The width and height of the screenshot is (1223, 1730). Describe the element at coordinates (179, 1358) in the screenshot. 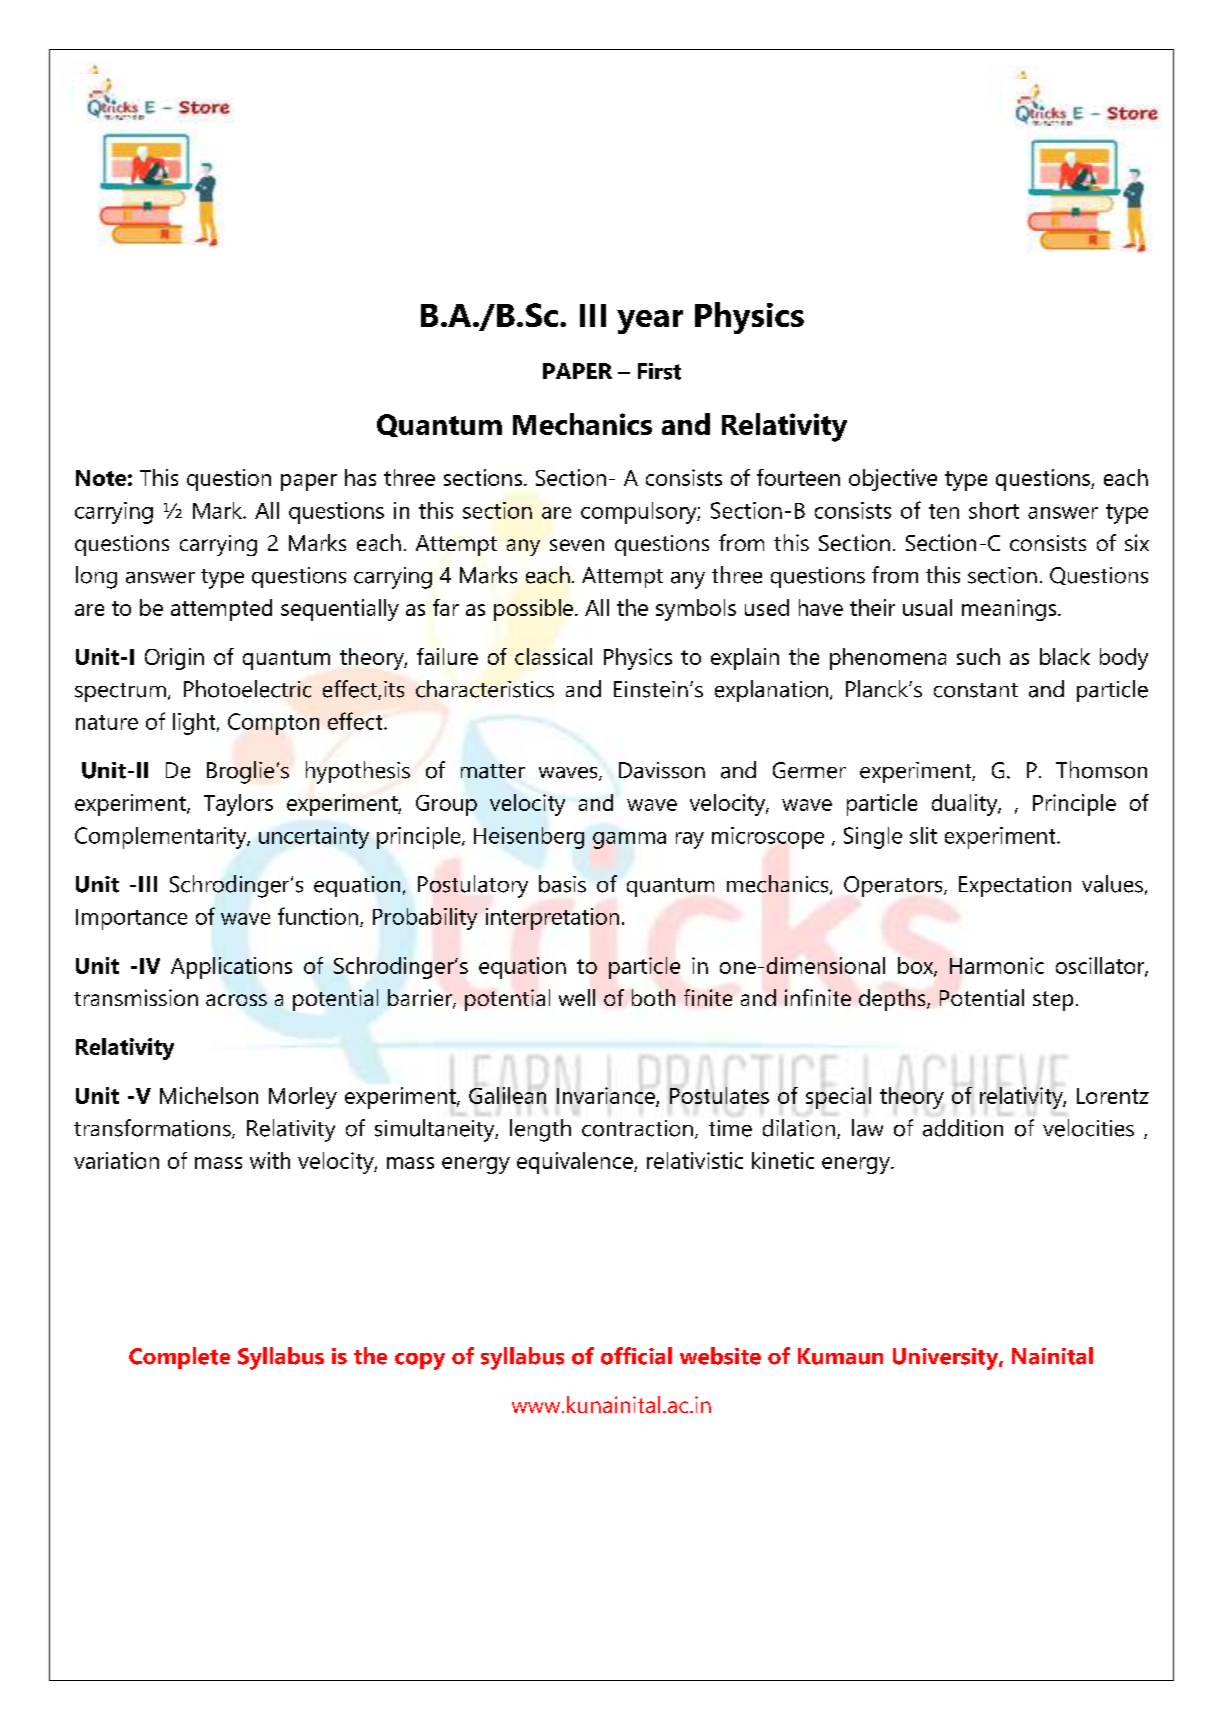

I see `Complete` at that location.
